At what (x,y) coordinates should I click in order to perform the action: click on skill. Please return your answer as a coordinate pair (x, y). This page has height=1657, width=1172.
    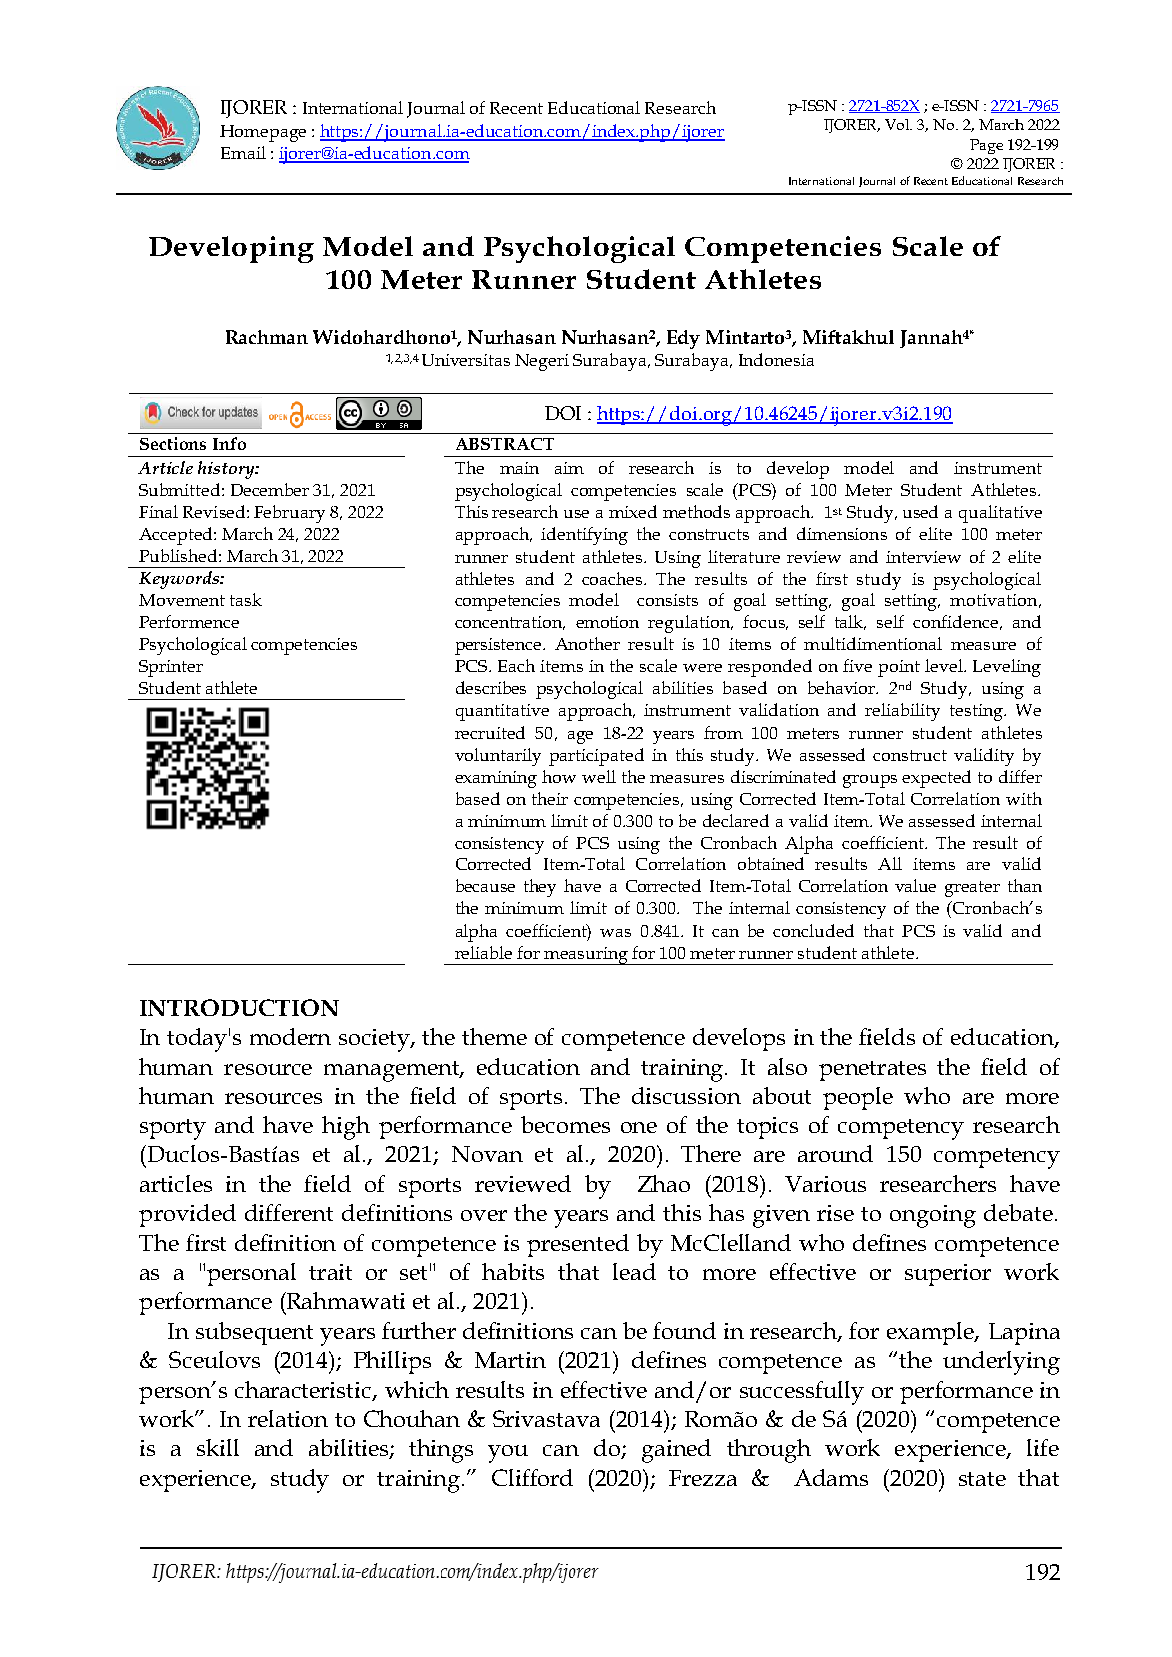
    Looking at the image, I should click on (218, 1447).
